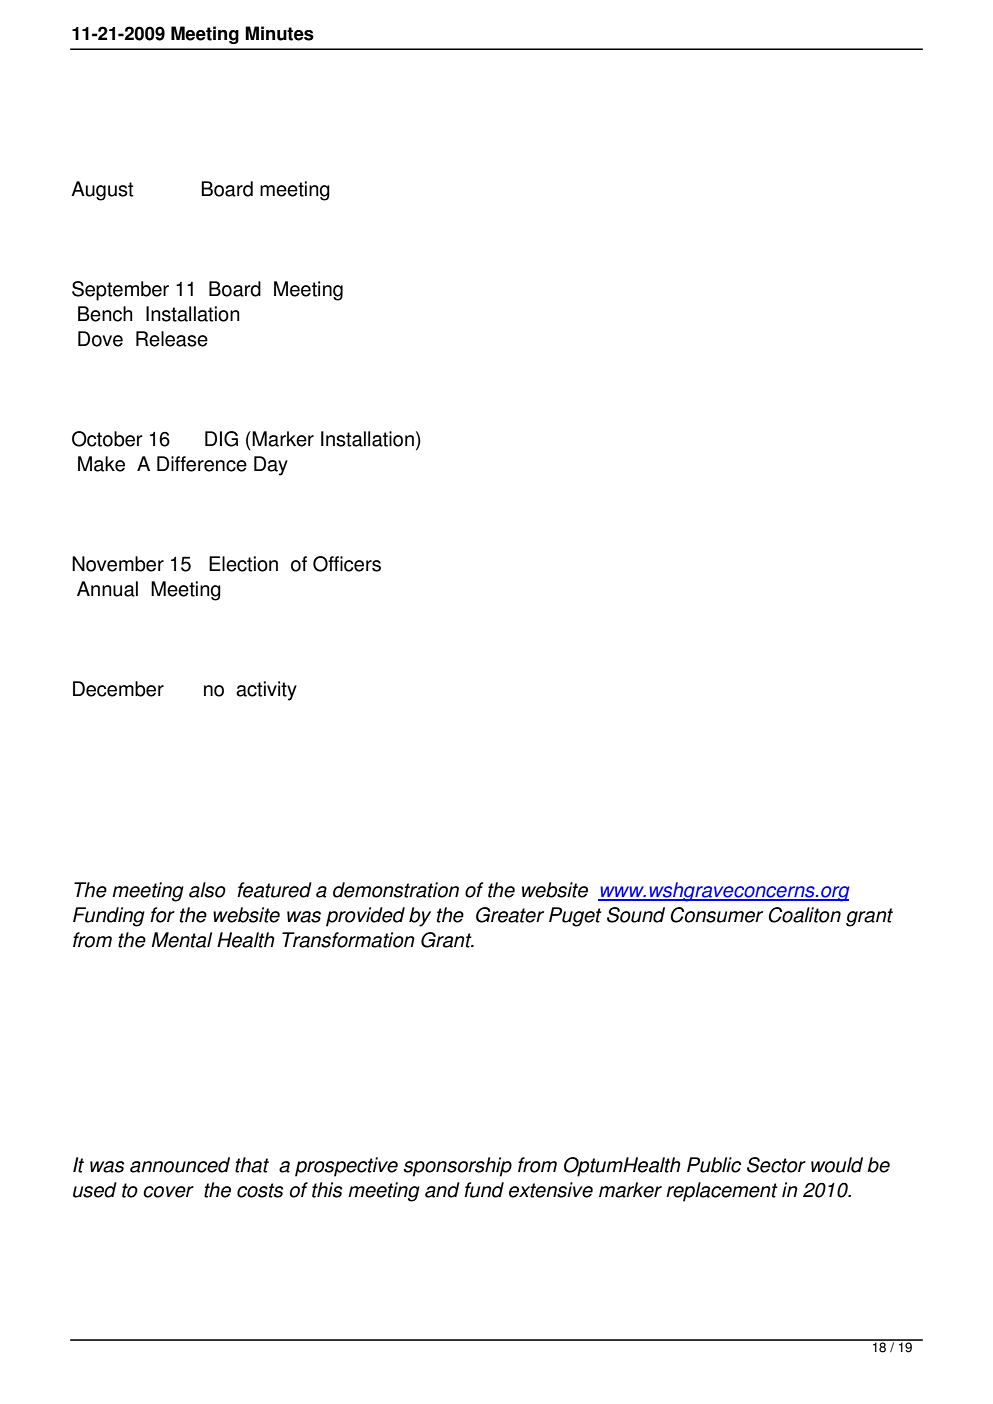 The width and height of the screenshot is (993, 1404). What do you see at coordinates (207, 890) in the screenshot?
I see `also` at bounding box center [207, 890].
